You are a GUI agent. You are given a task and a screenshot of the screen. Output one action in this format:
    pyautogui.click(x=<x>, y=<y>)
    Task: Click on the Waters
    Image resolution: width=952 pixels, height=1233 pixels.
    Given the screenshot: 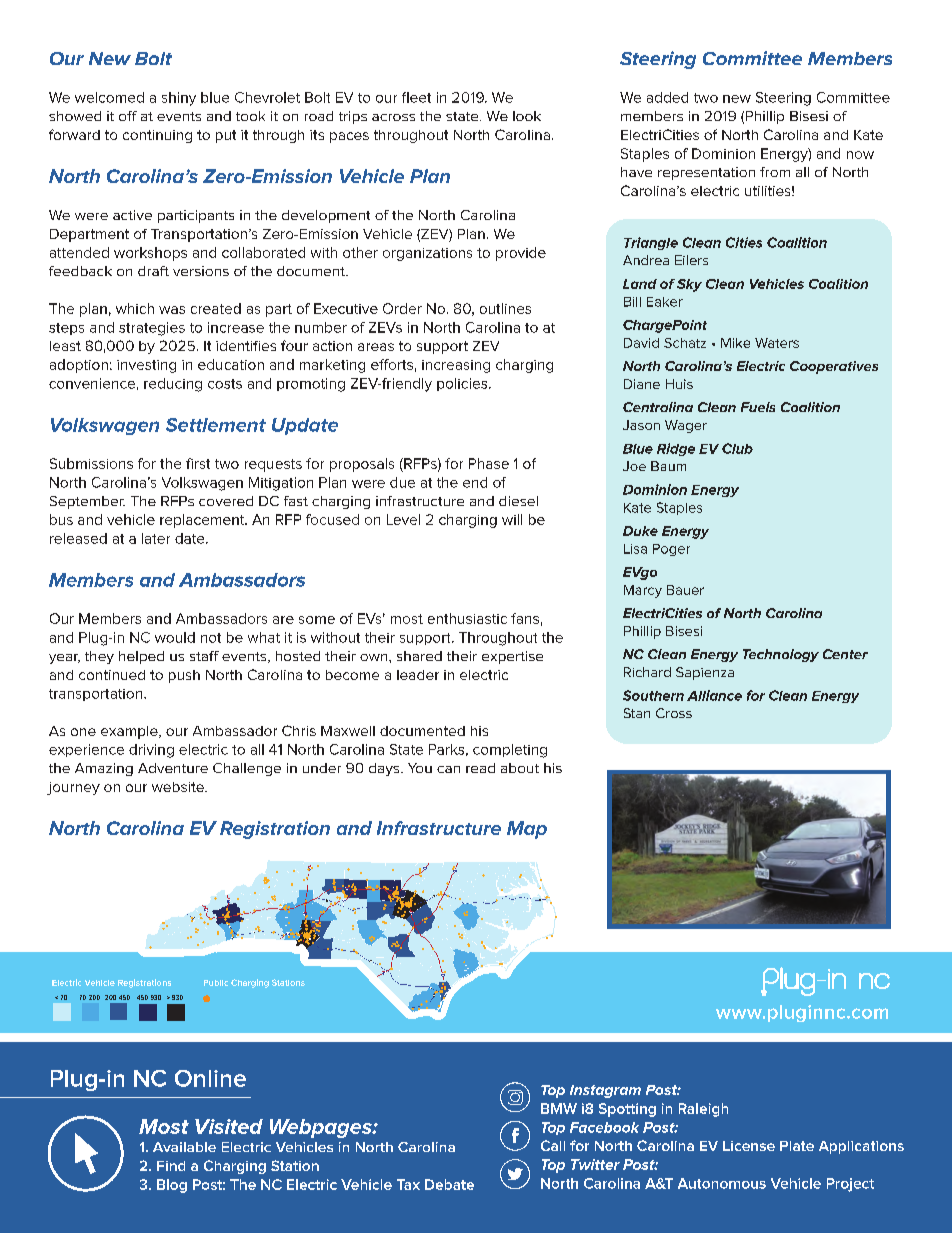 What is the action you would take?
    pyautogui.click(x=777, y=343)
